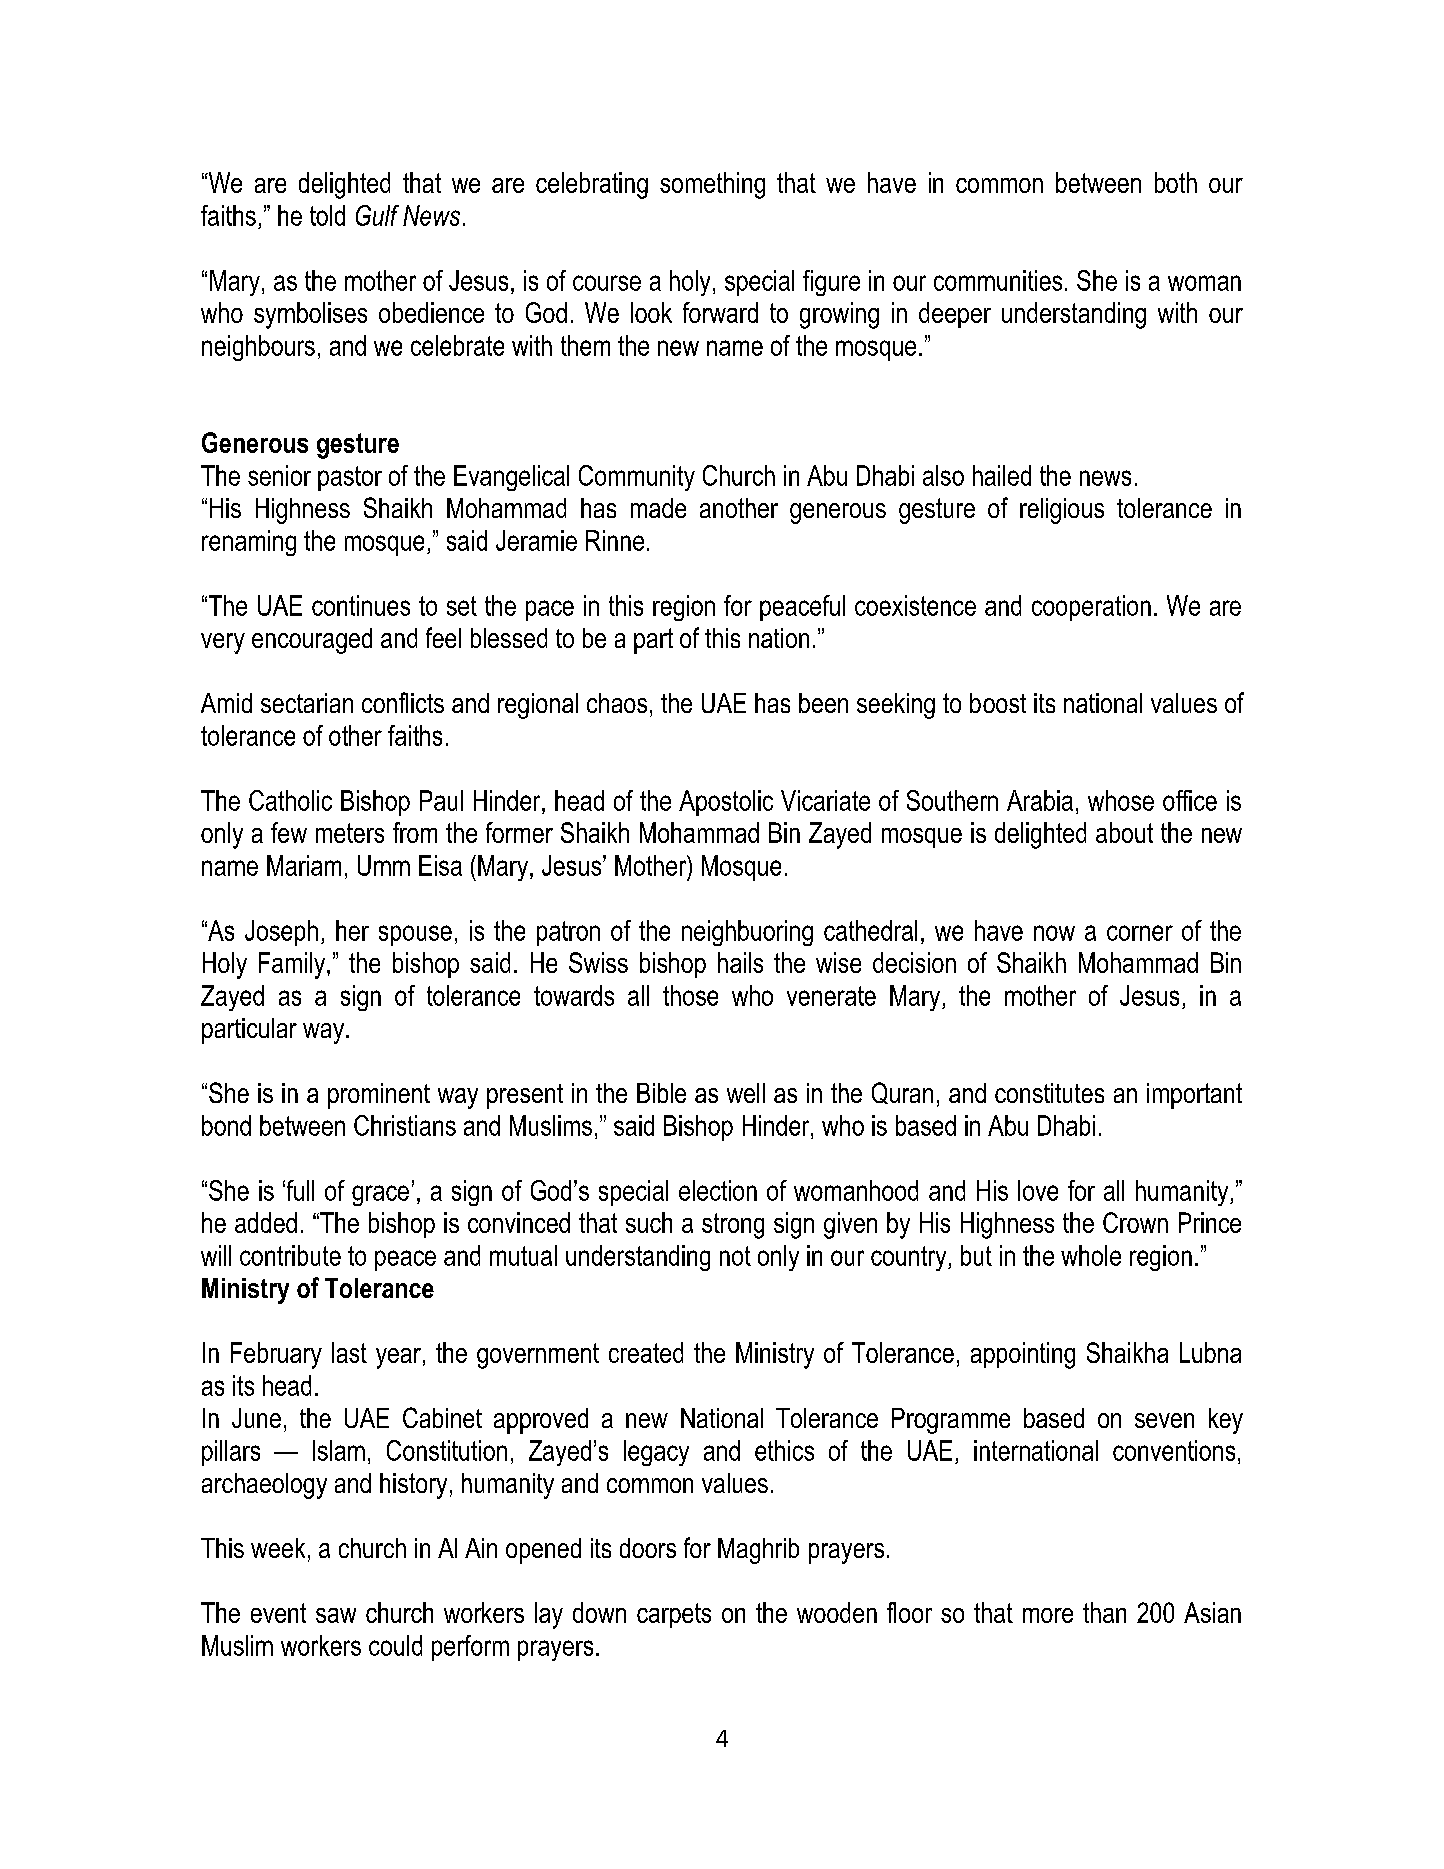 The image size is (1444, 1869). What do you see at coordinates (1091, 608) in the image?
I see `cooperation` at bounding box center [1091, 608].
